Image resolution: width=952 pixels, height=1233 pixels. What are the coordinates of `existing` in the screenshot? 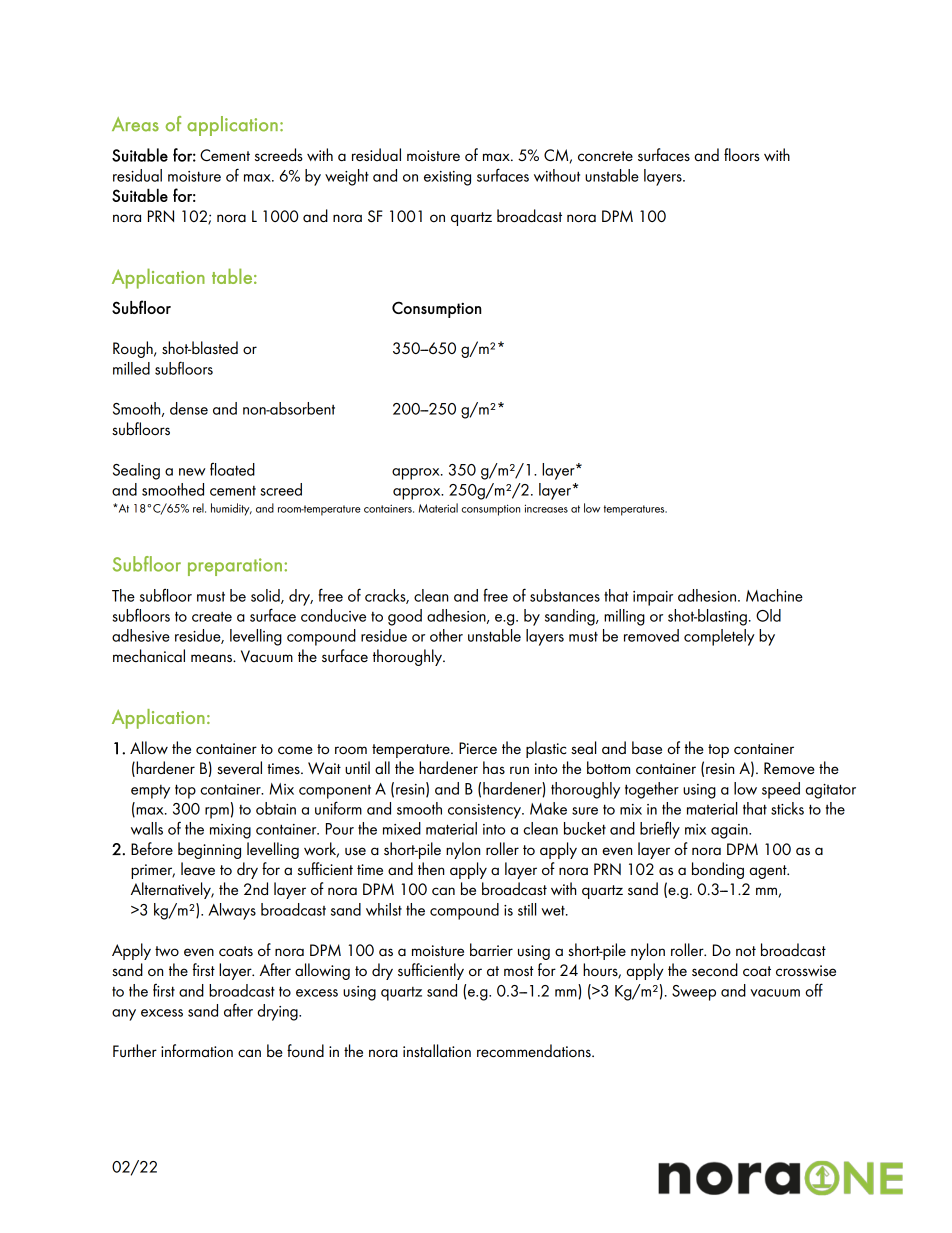 It's located at (447, 178).
